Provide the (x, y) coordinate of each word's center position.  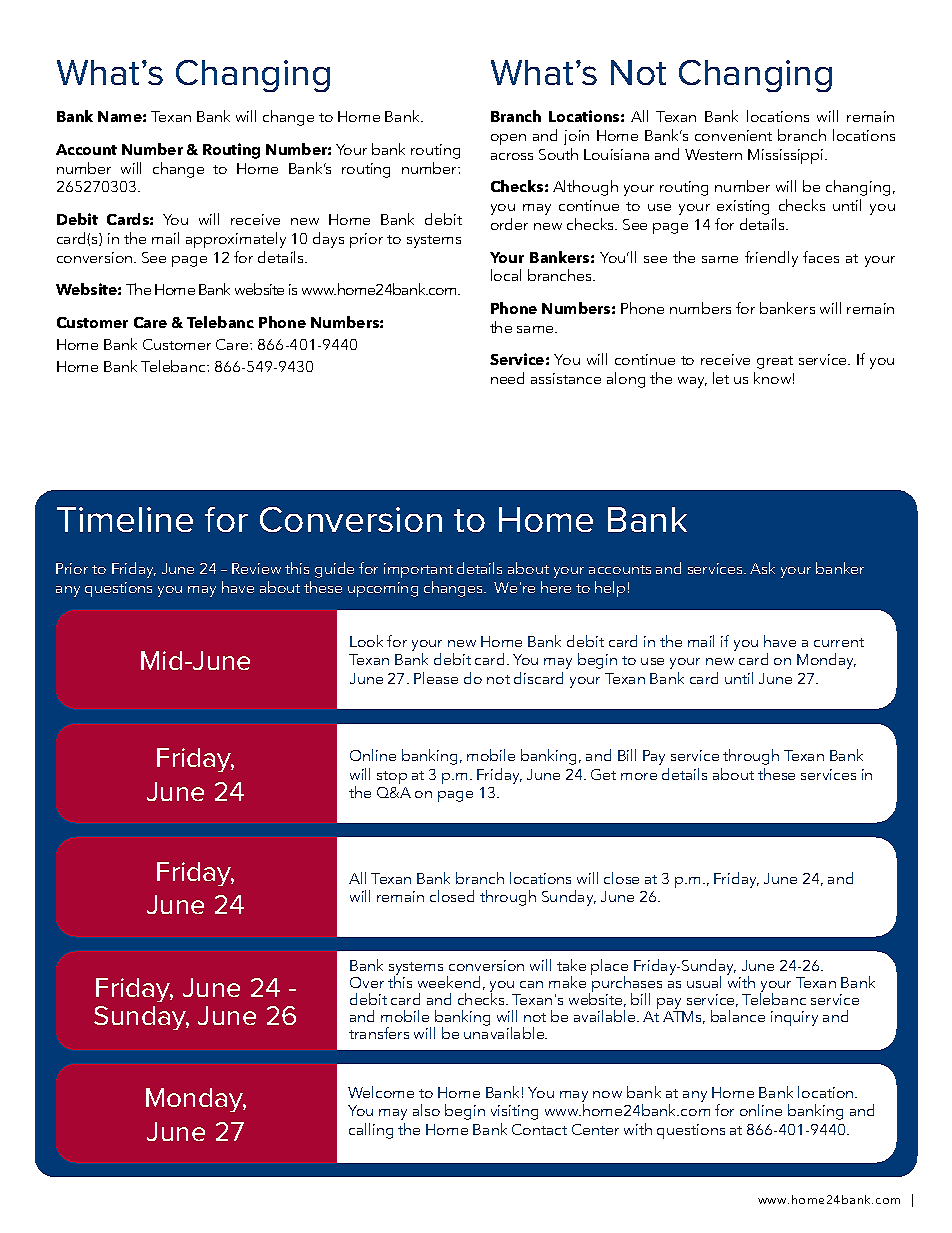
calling (371, 1131)
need (507, 378)
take (571, 965)
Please (436, 678)
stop (392, 777)
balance (738, 1016)
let (721, 378)
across (512, 156)
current (839, 642)
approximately (236, 240)
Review (256, 568)
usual (704, 982)
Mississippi (787, 156)
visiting (514, 1112)
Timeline (125, 519)
